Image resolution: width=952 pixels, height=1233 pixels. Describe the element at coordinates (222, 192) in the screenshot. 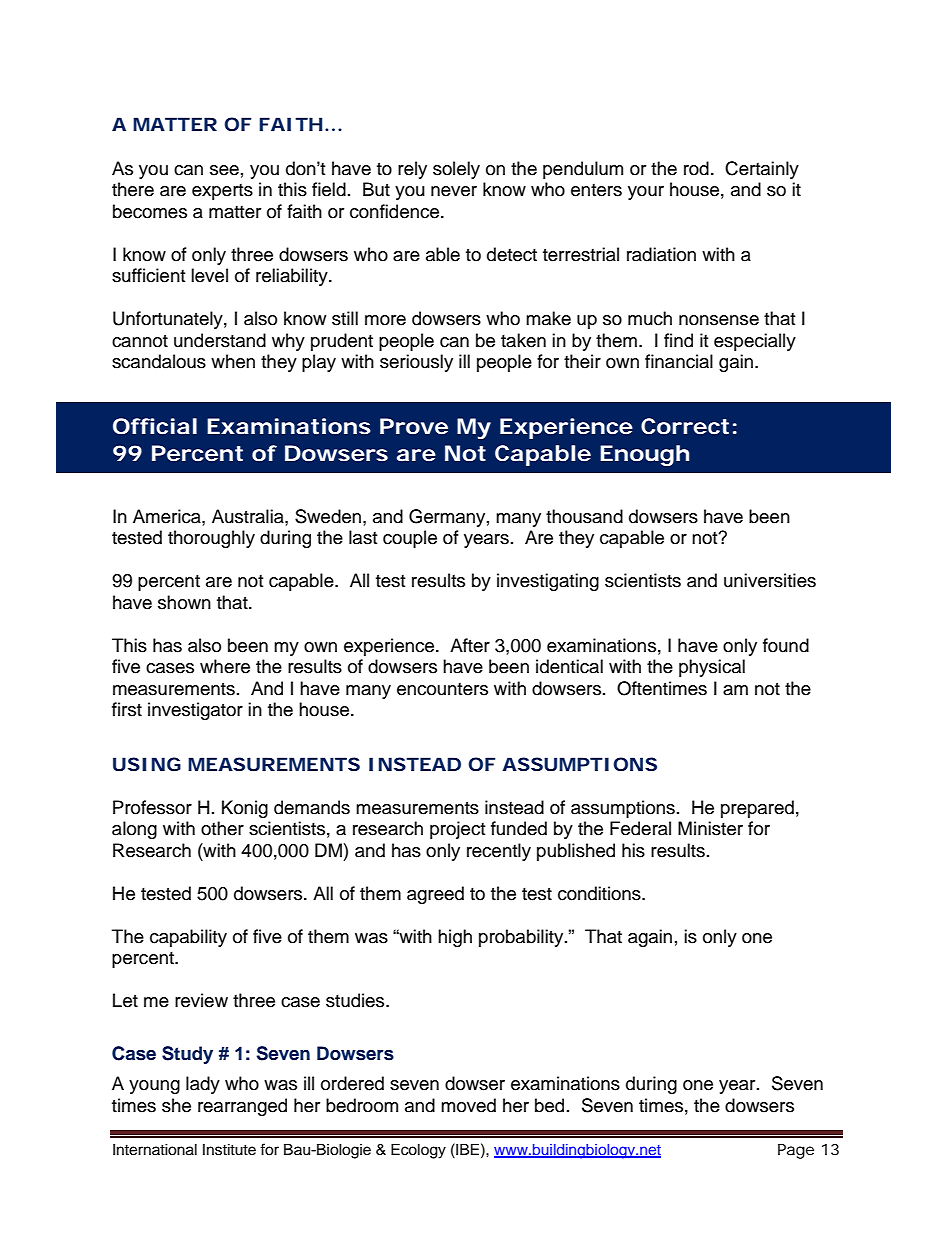

I see `experts` at that location.
